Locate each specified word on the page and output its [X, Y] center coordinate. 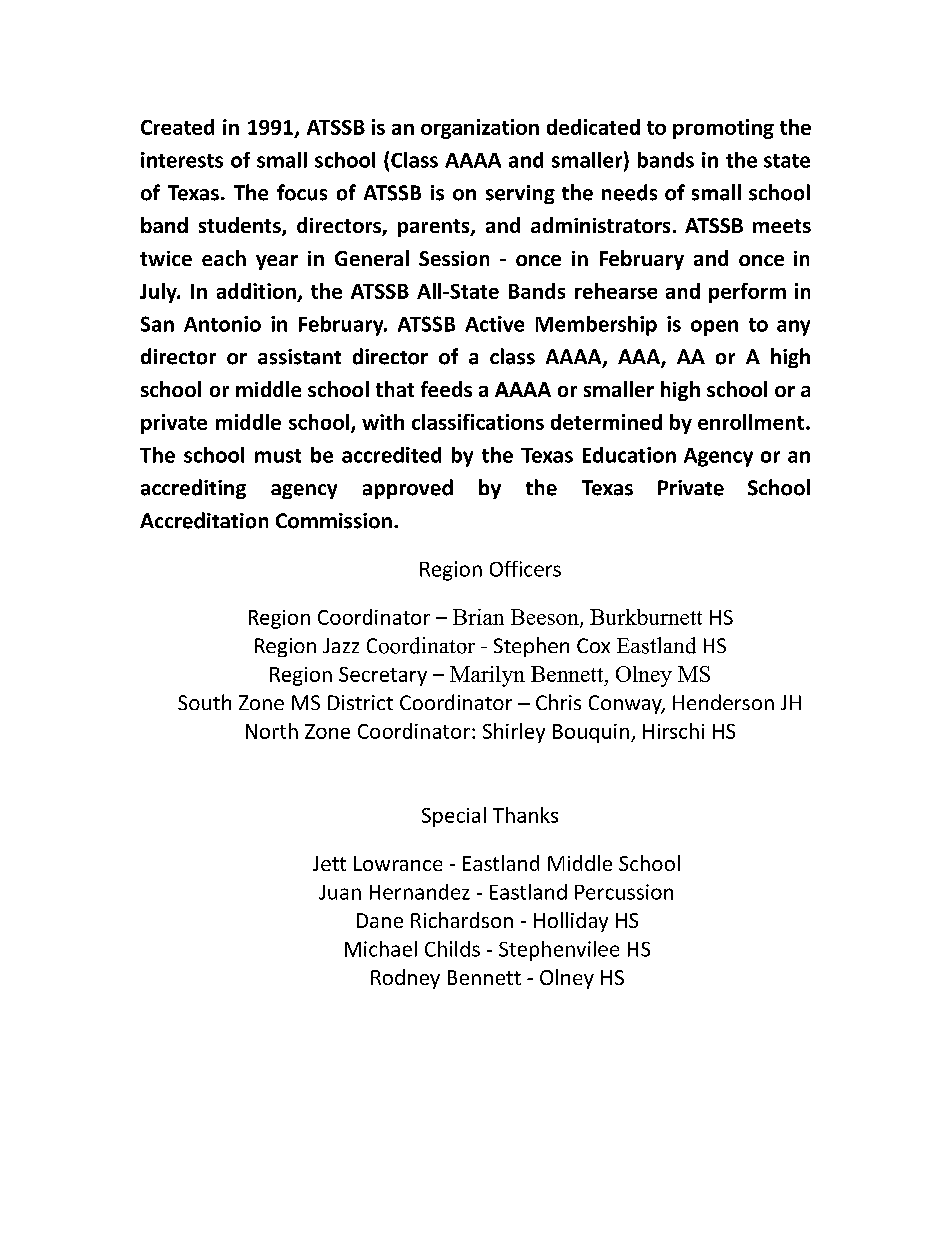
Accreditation [204, 520]
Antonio [222, 324]
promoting [723, 129]
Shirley [514, 733]
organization [480, 129]
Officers [525, 569]
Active [494, 324]
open [714, 328]
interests [182, 160]
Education [629, 455]
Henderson [723, 702]
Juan [340, 892]
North [272, 731]
